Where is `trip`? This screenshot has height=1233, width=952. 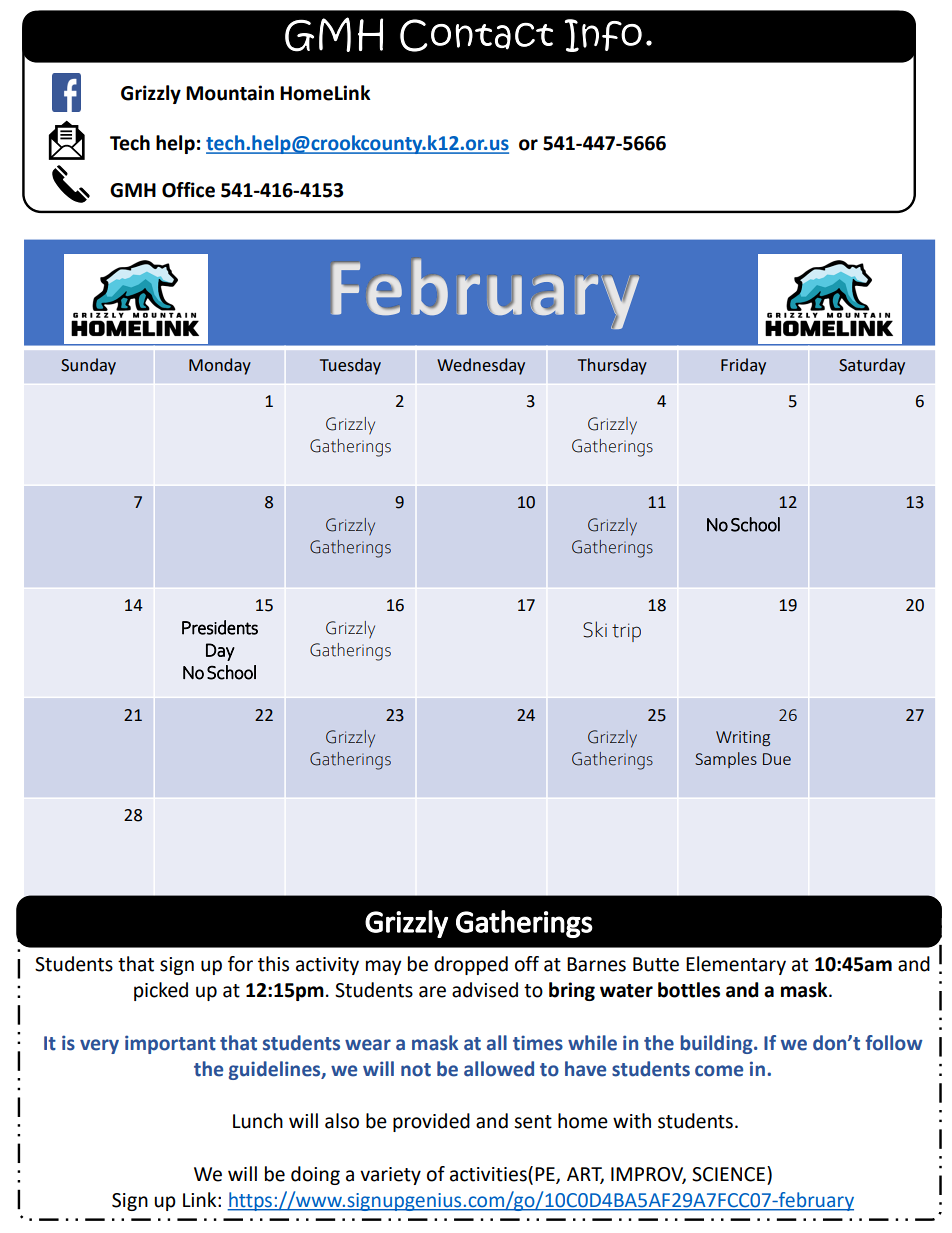 trip is located at coordinates (626, 632).
